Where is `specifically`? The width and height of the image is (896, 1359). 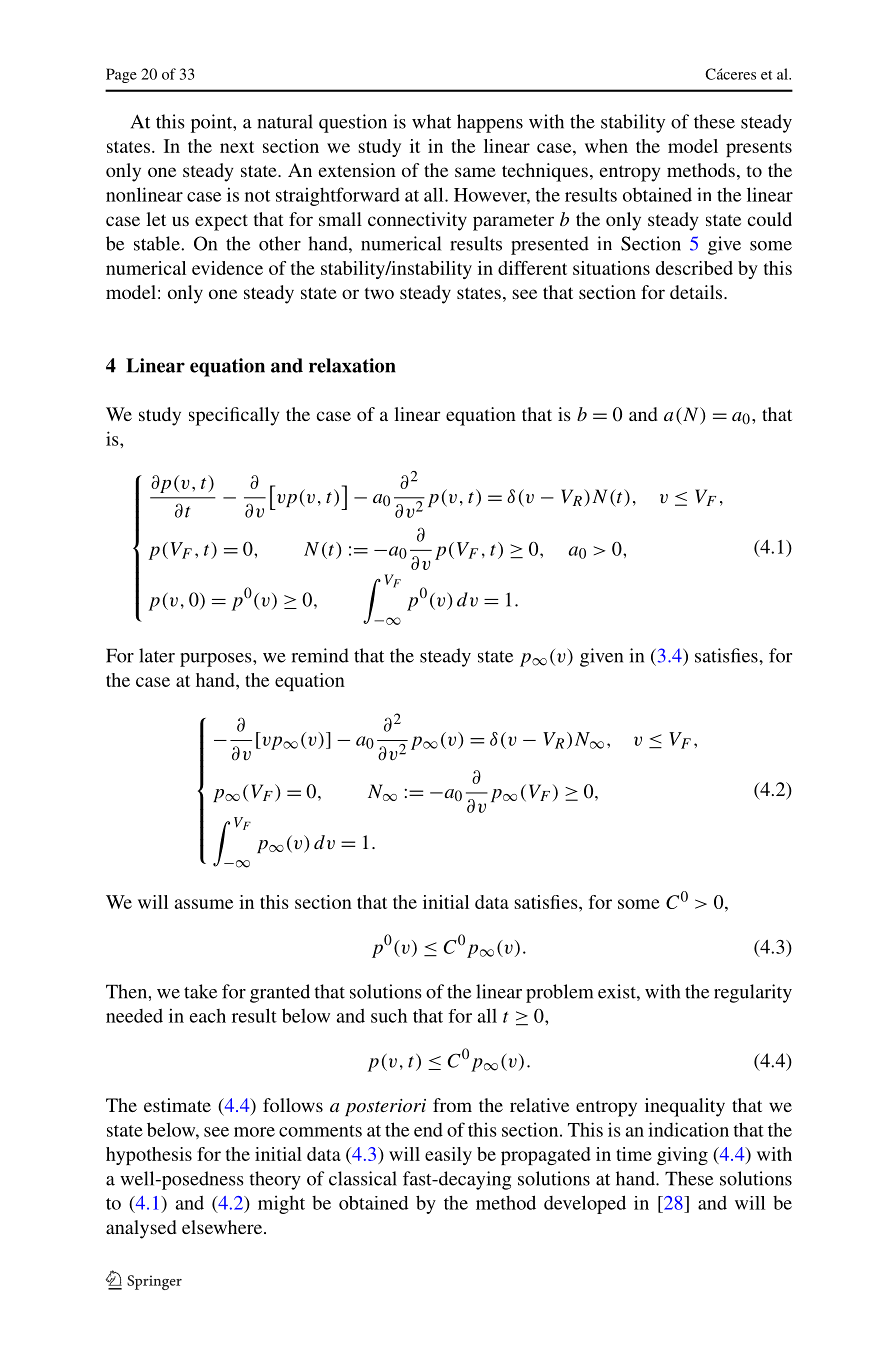 specifically is located at coordinates (234, 416).
